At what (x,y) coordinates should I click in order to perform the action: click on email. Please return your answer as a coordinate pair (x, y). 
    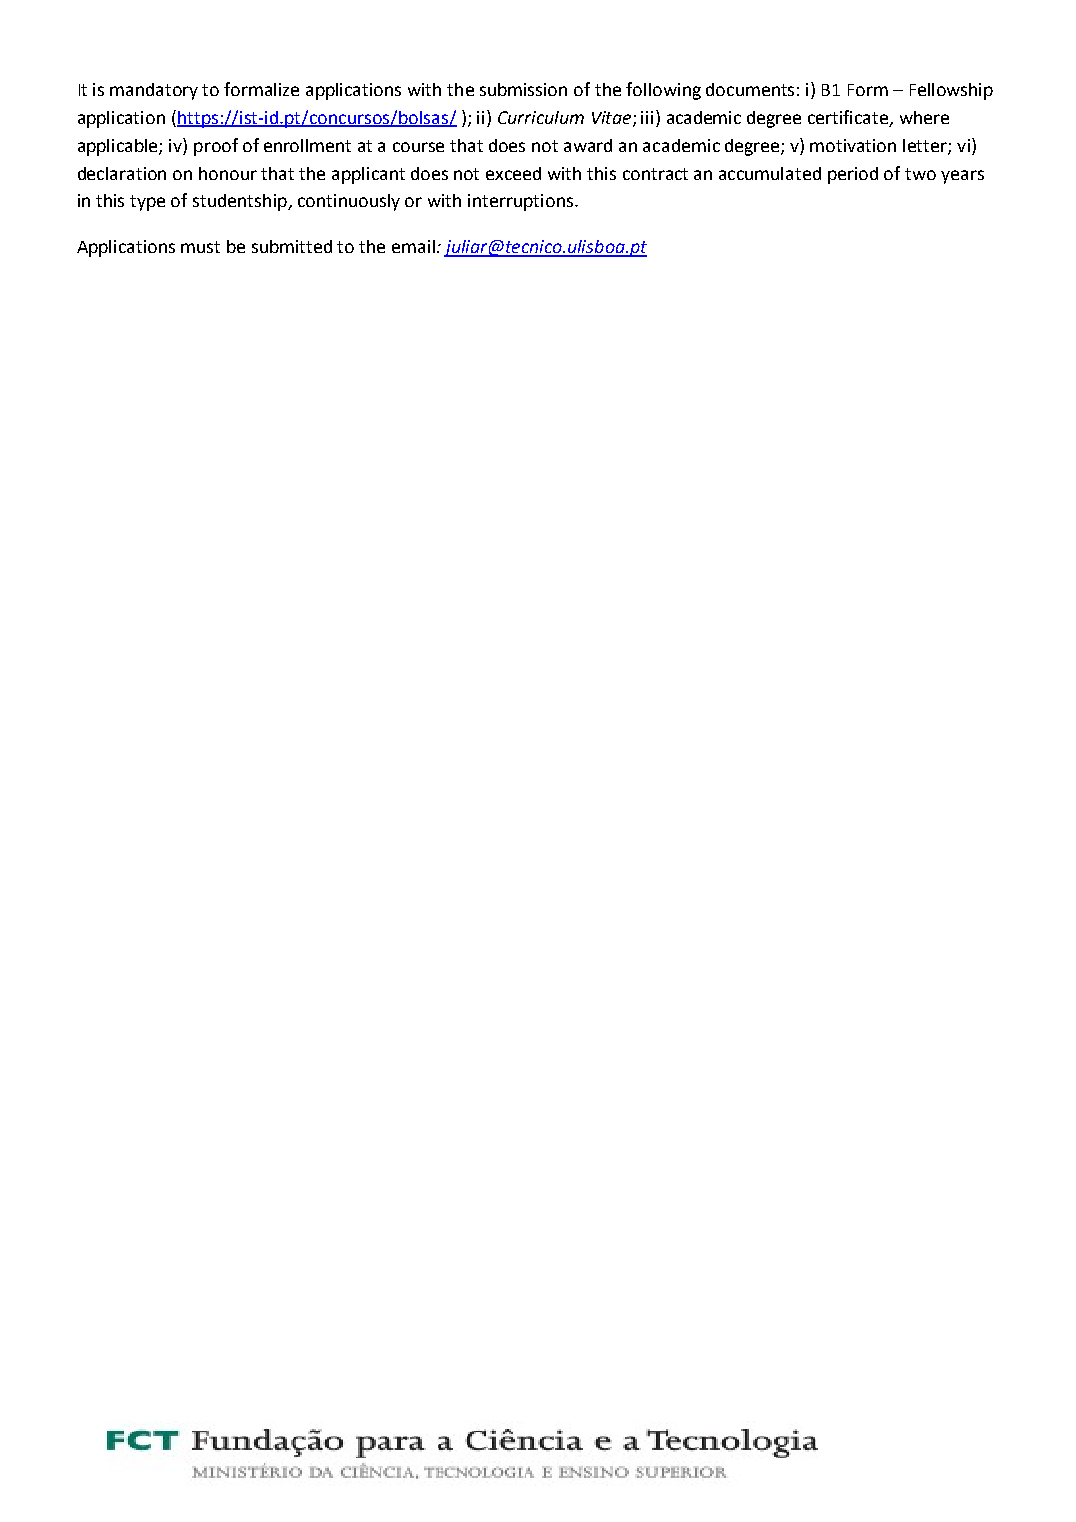
    Looking at the image, I should click on (413, 246).
